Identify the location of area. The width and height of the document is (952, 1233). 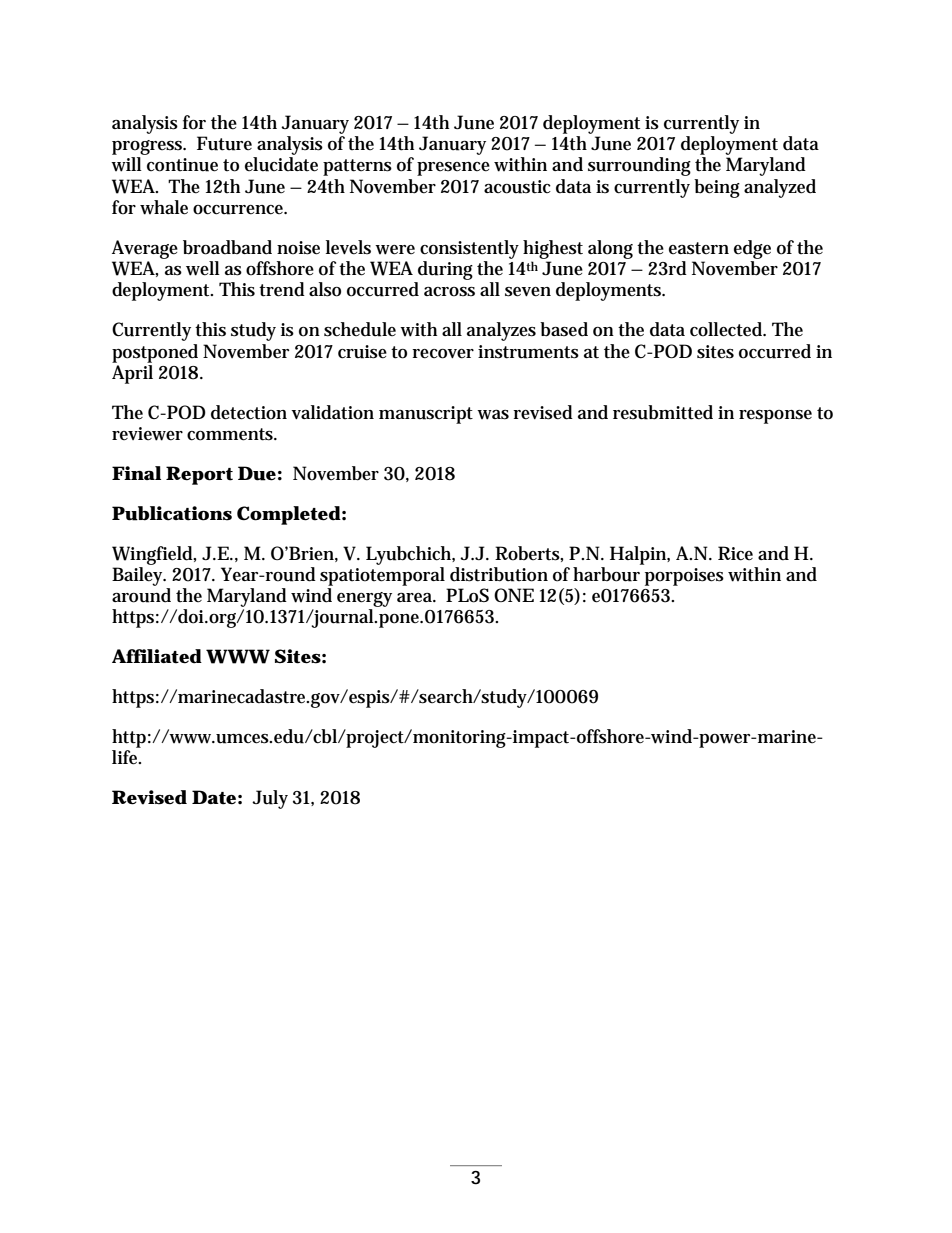
(416, 598).
